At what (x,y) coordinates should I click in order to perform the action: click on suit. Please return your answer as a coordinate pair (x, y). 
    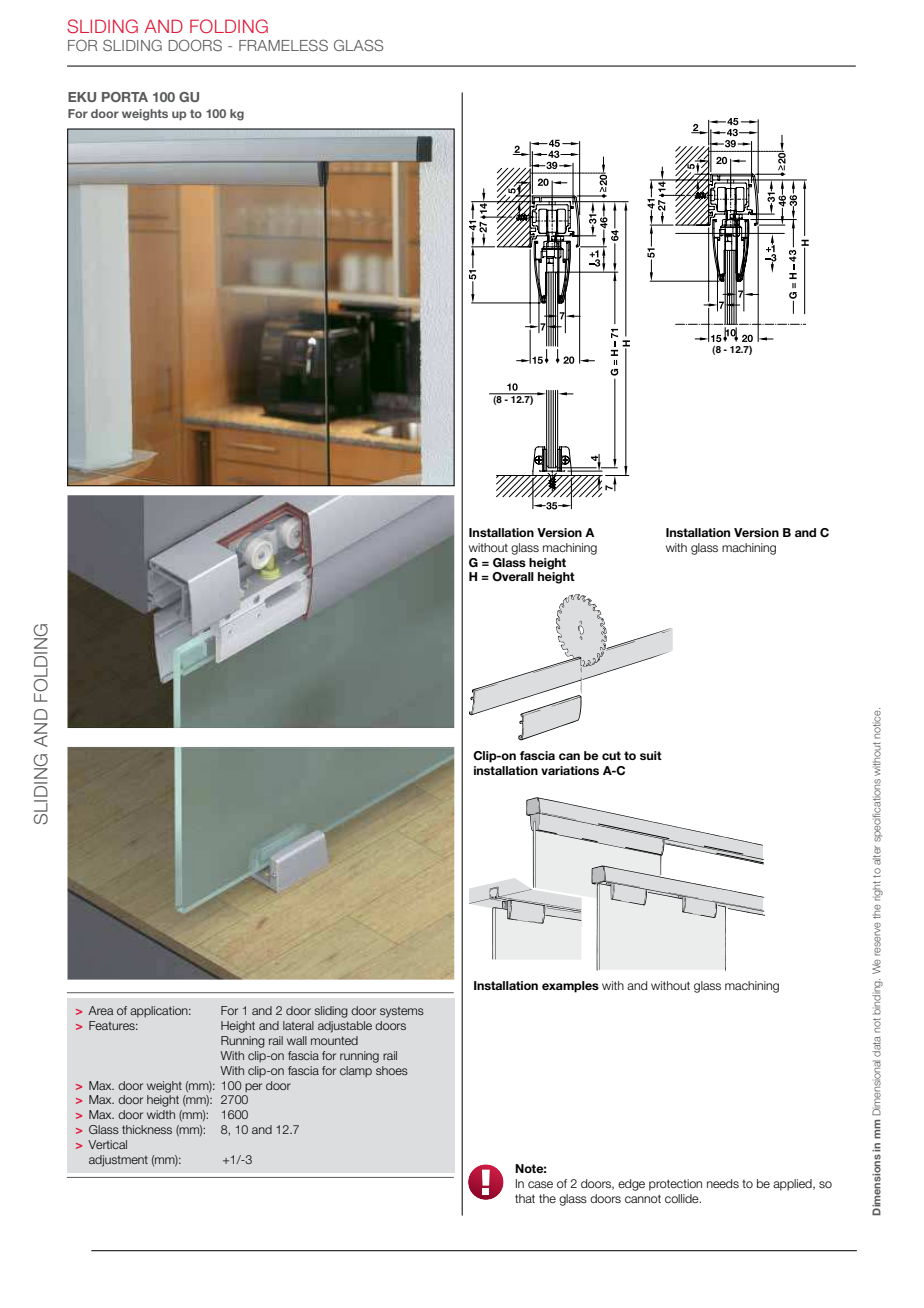
    Looking at the image, I should click on (651, 755).
